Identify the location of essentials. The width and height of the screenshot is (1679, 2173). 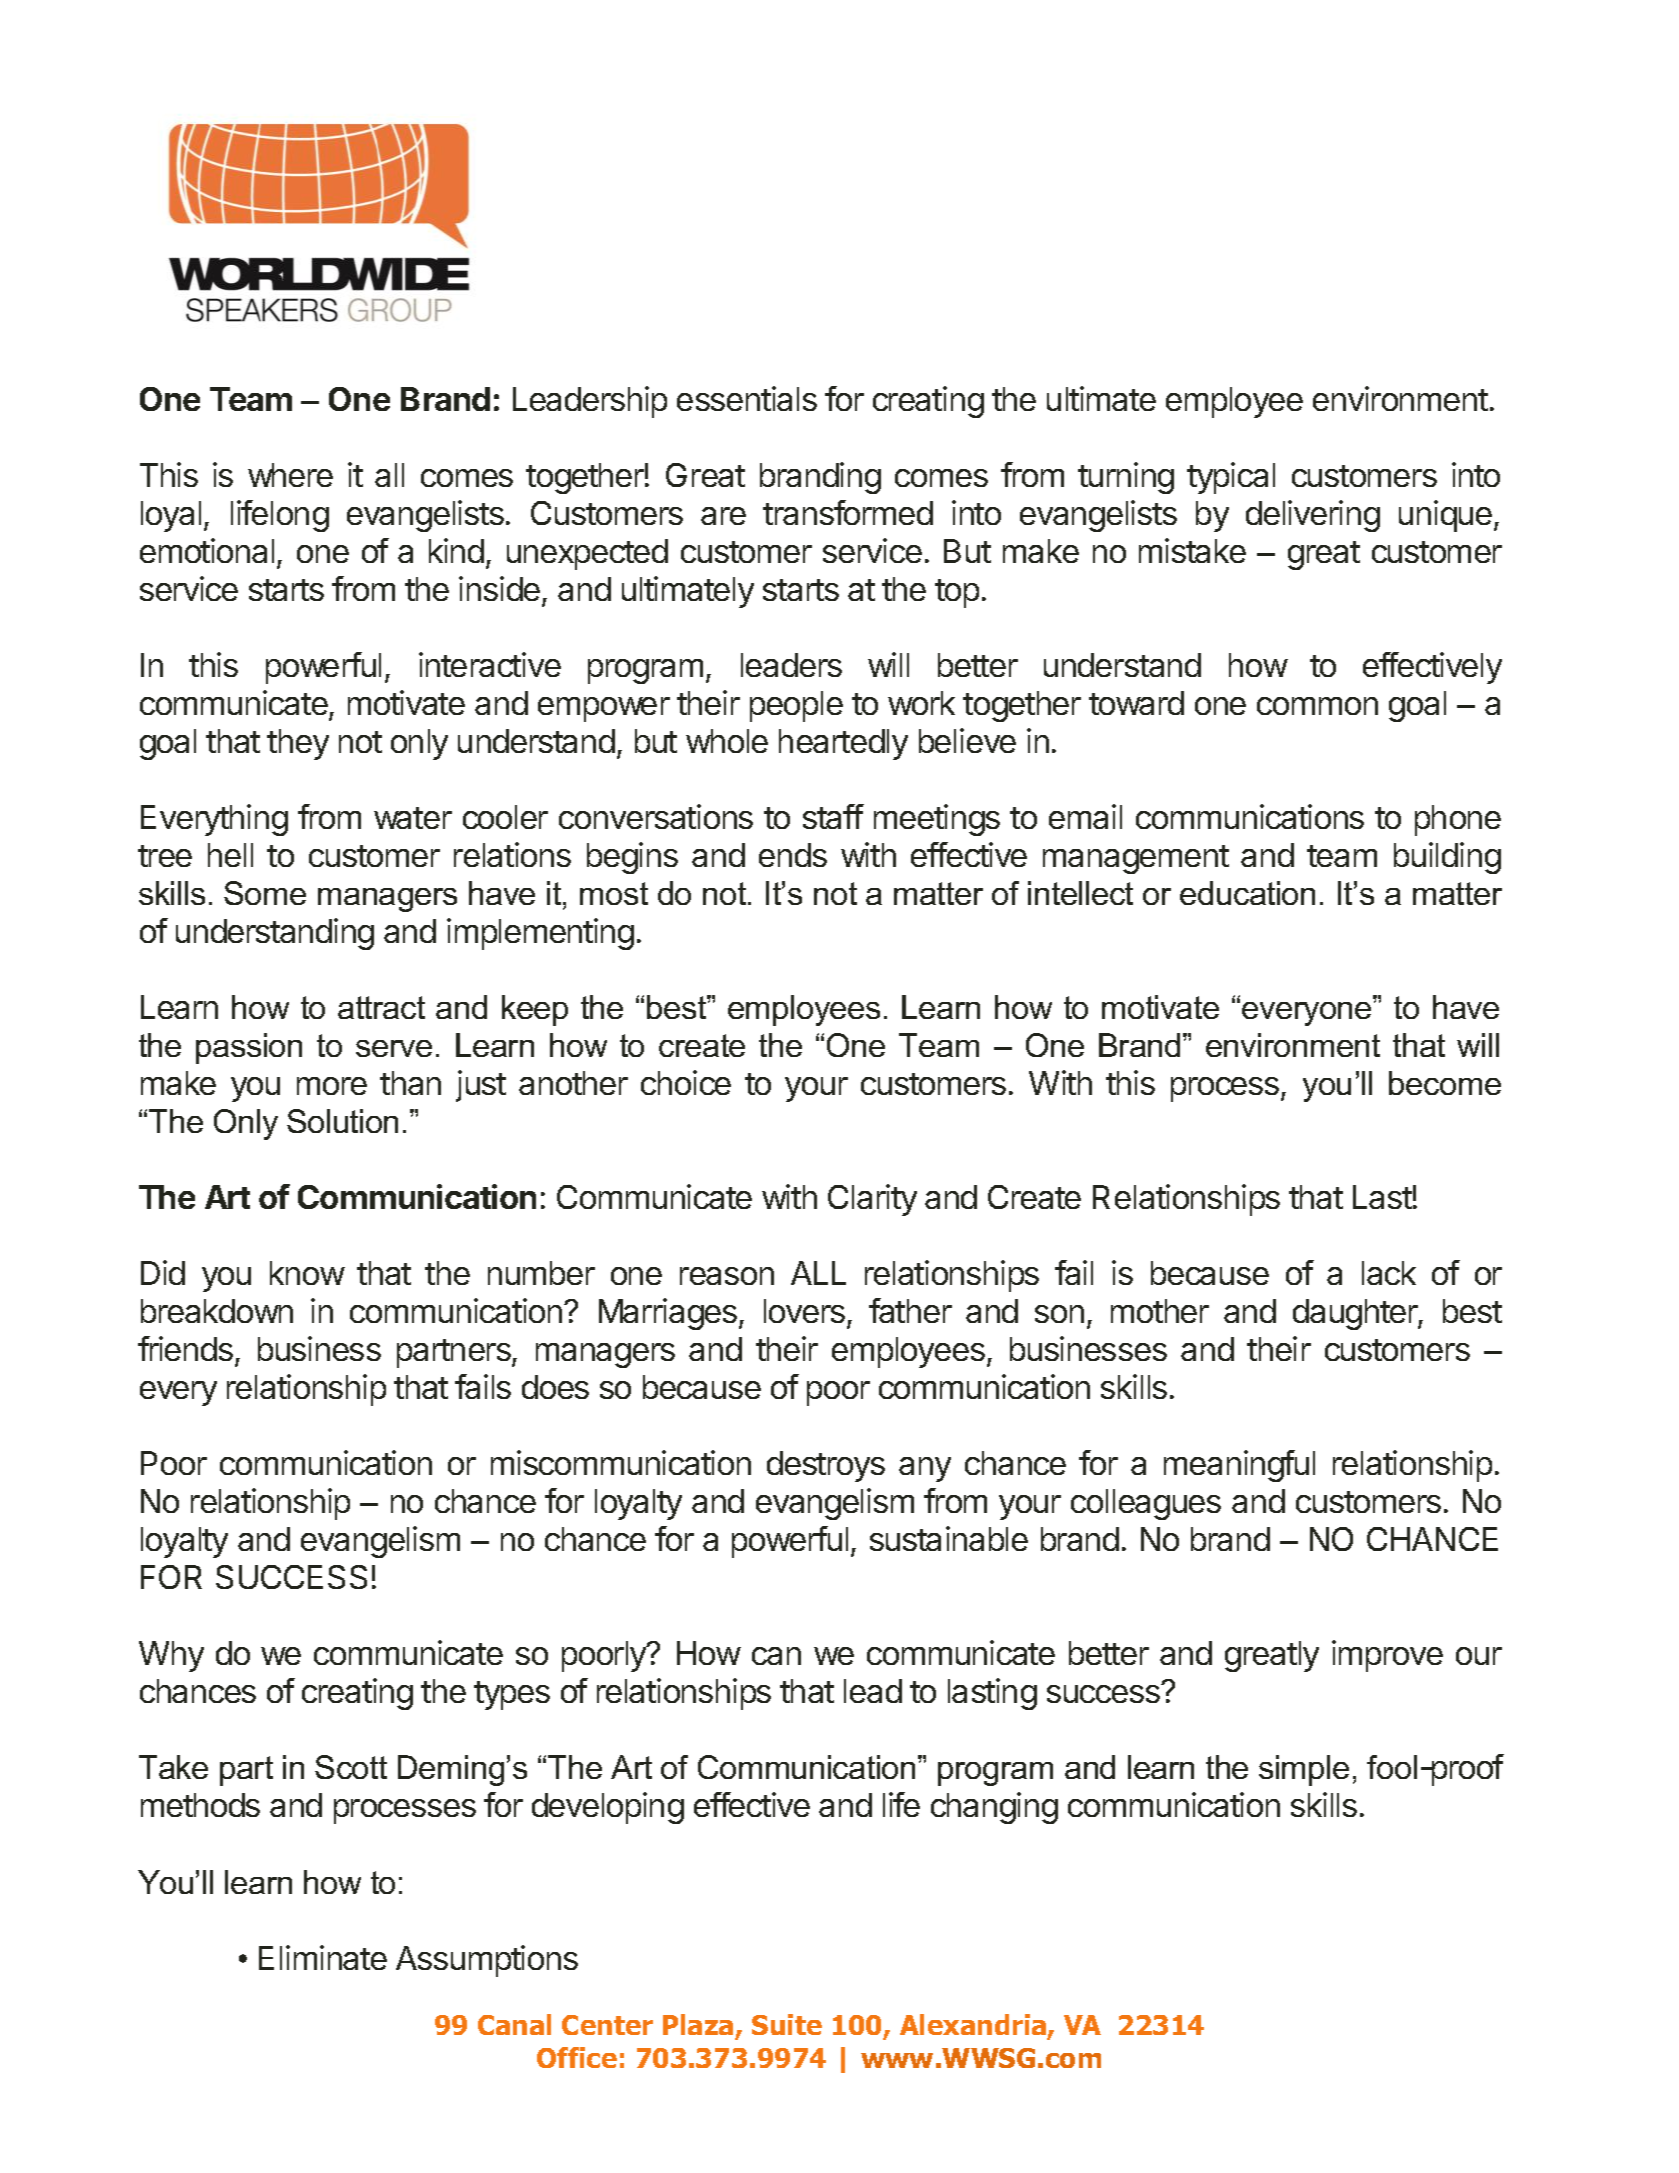
(747, 398).
